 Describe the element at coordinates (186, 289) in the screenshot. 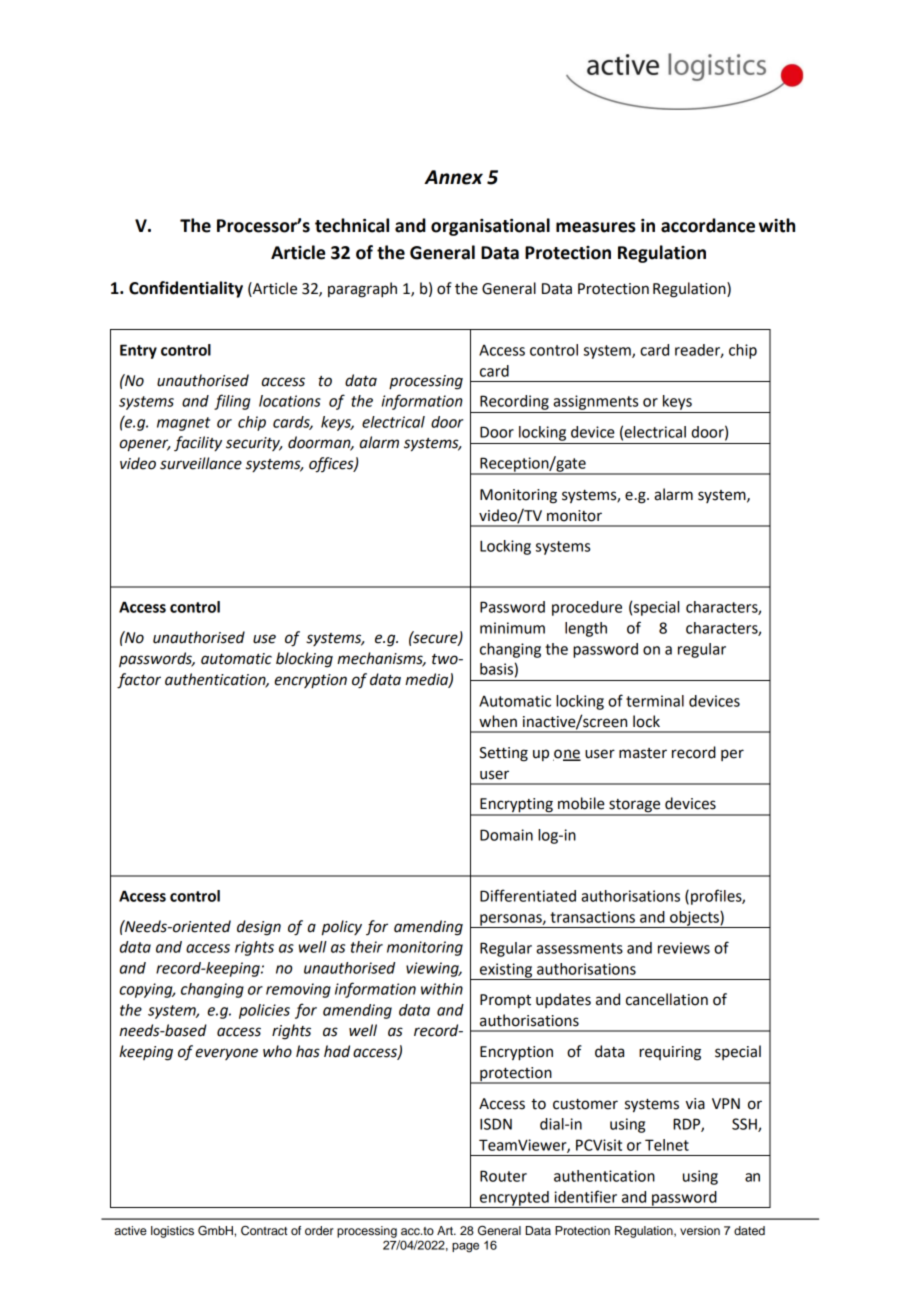

I see `Confidentiality` at that location.
